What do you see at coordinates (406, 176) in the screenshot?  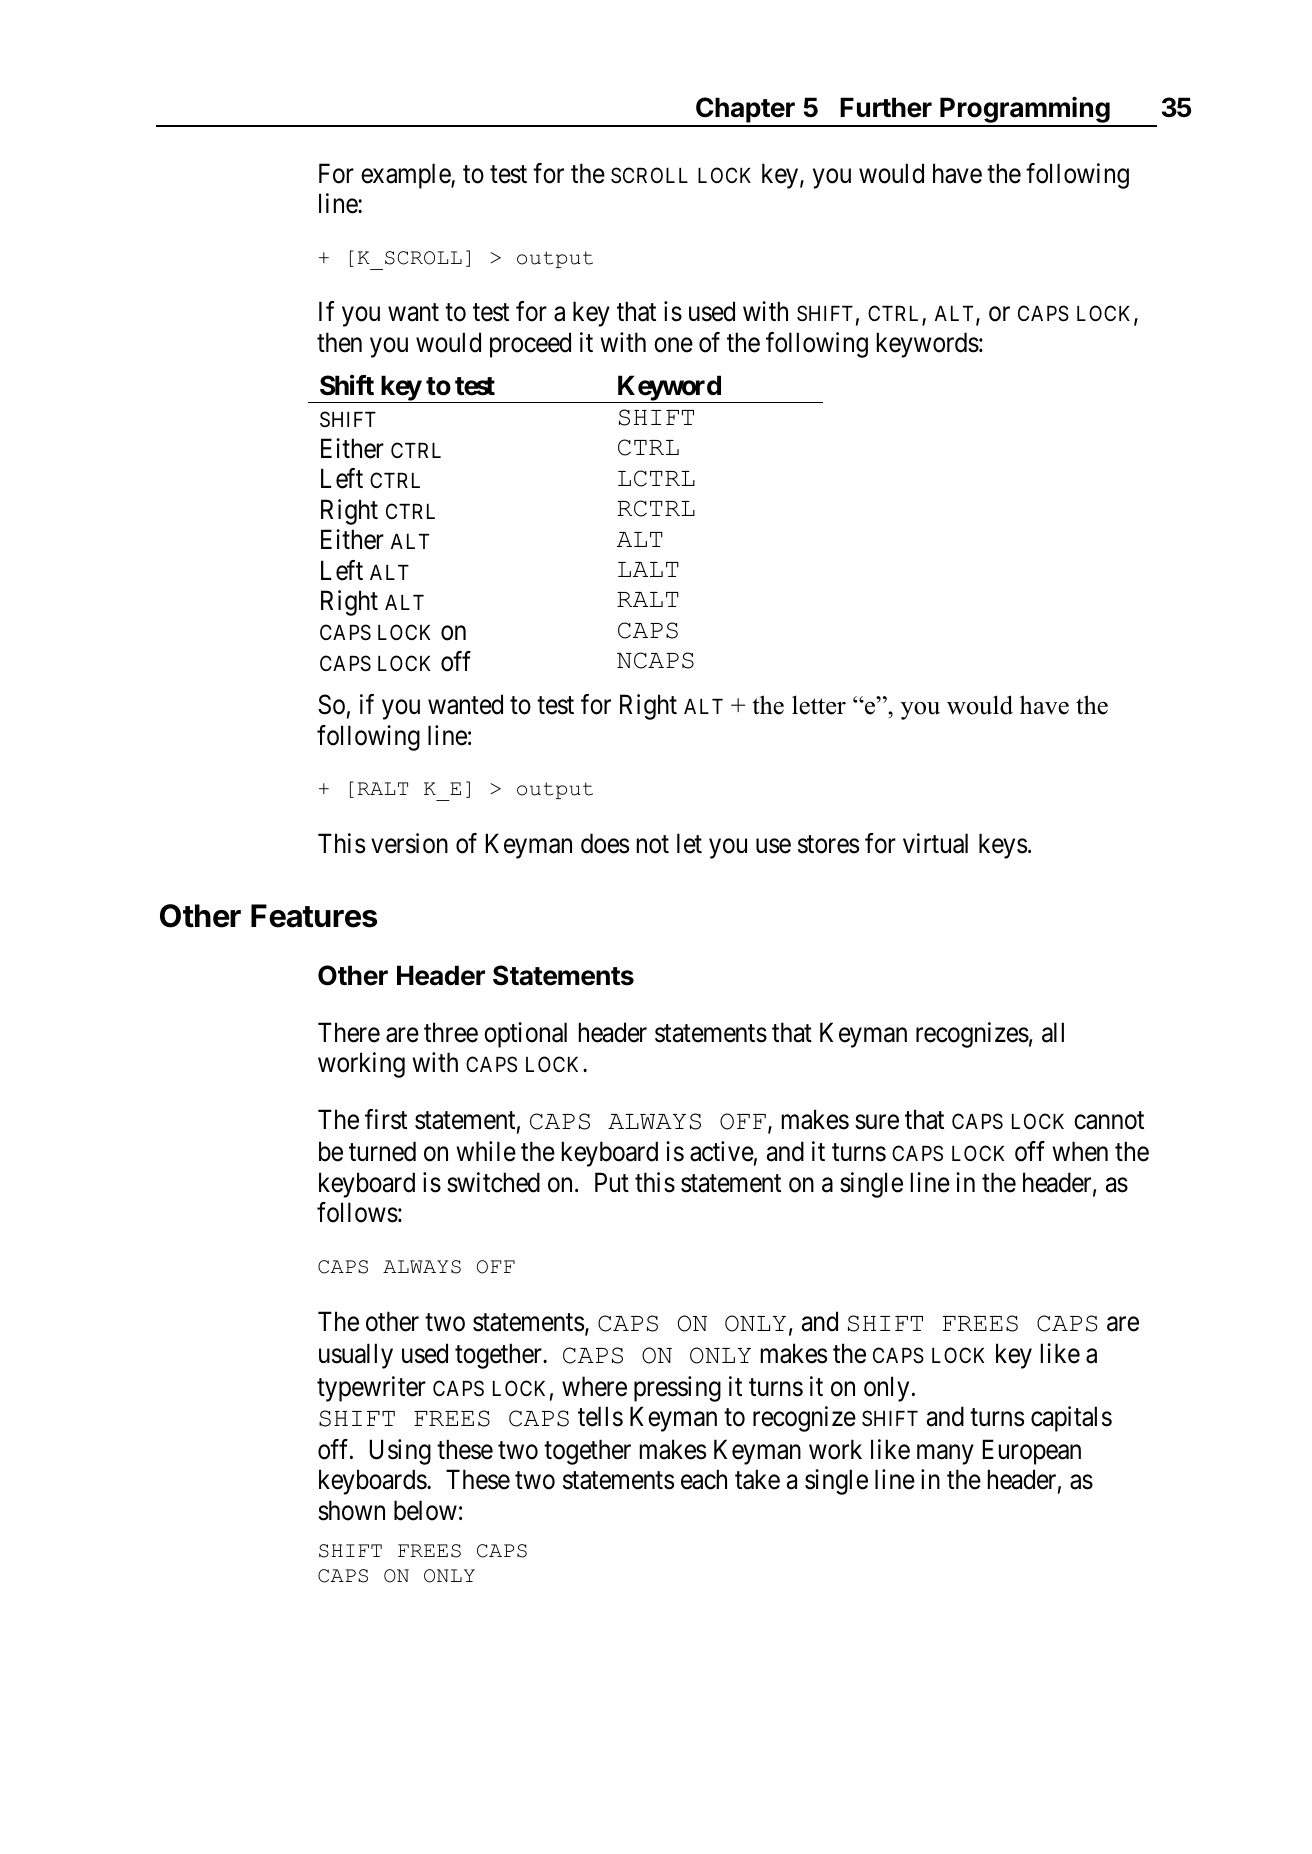 I see `example` at bounding box center [406, 176].
